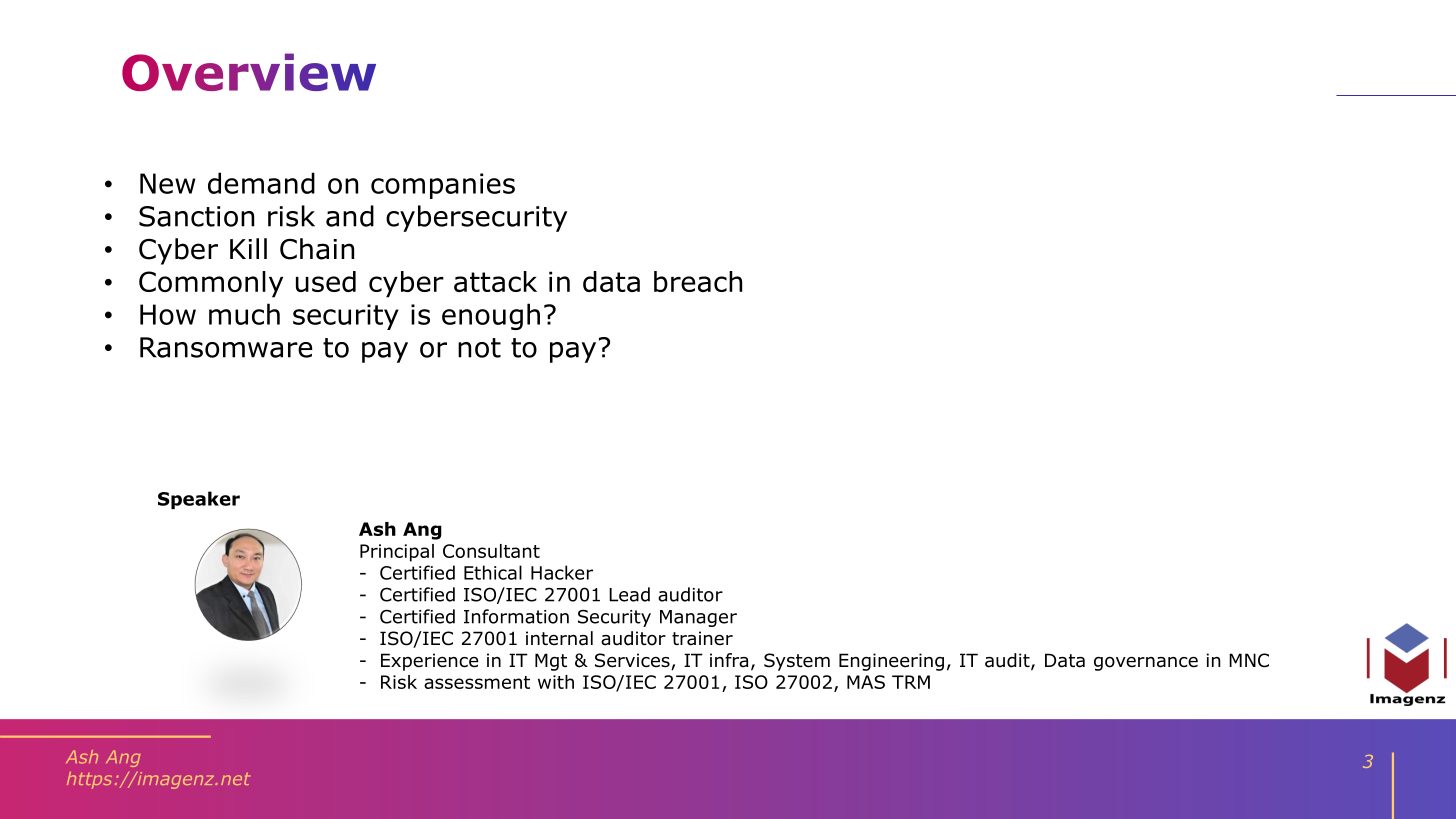  Describe the element at coordinates (397, 553) in the image. I see `Principal` at that location.
